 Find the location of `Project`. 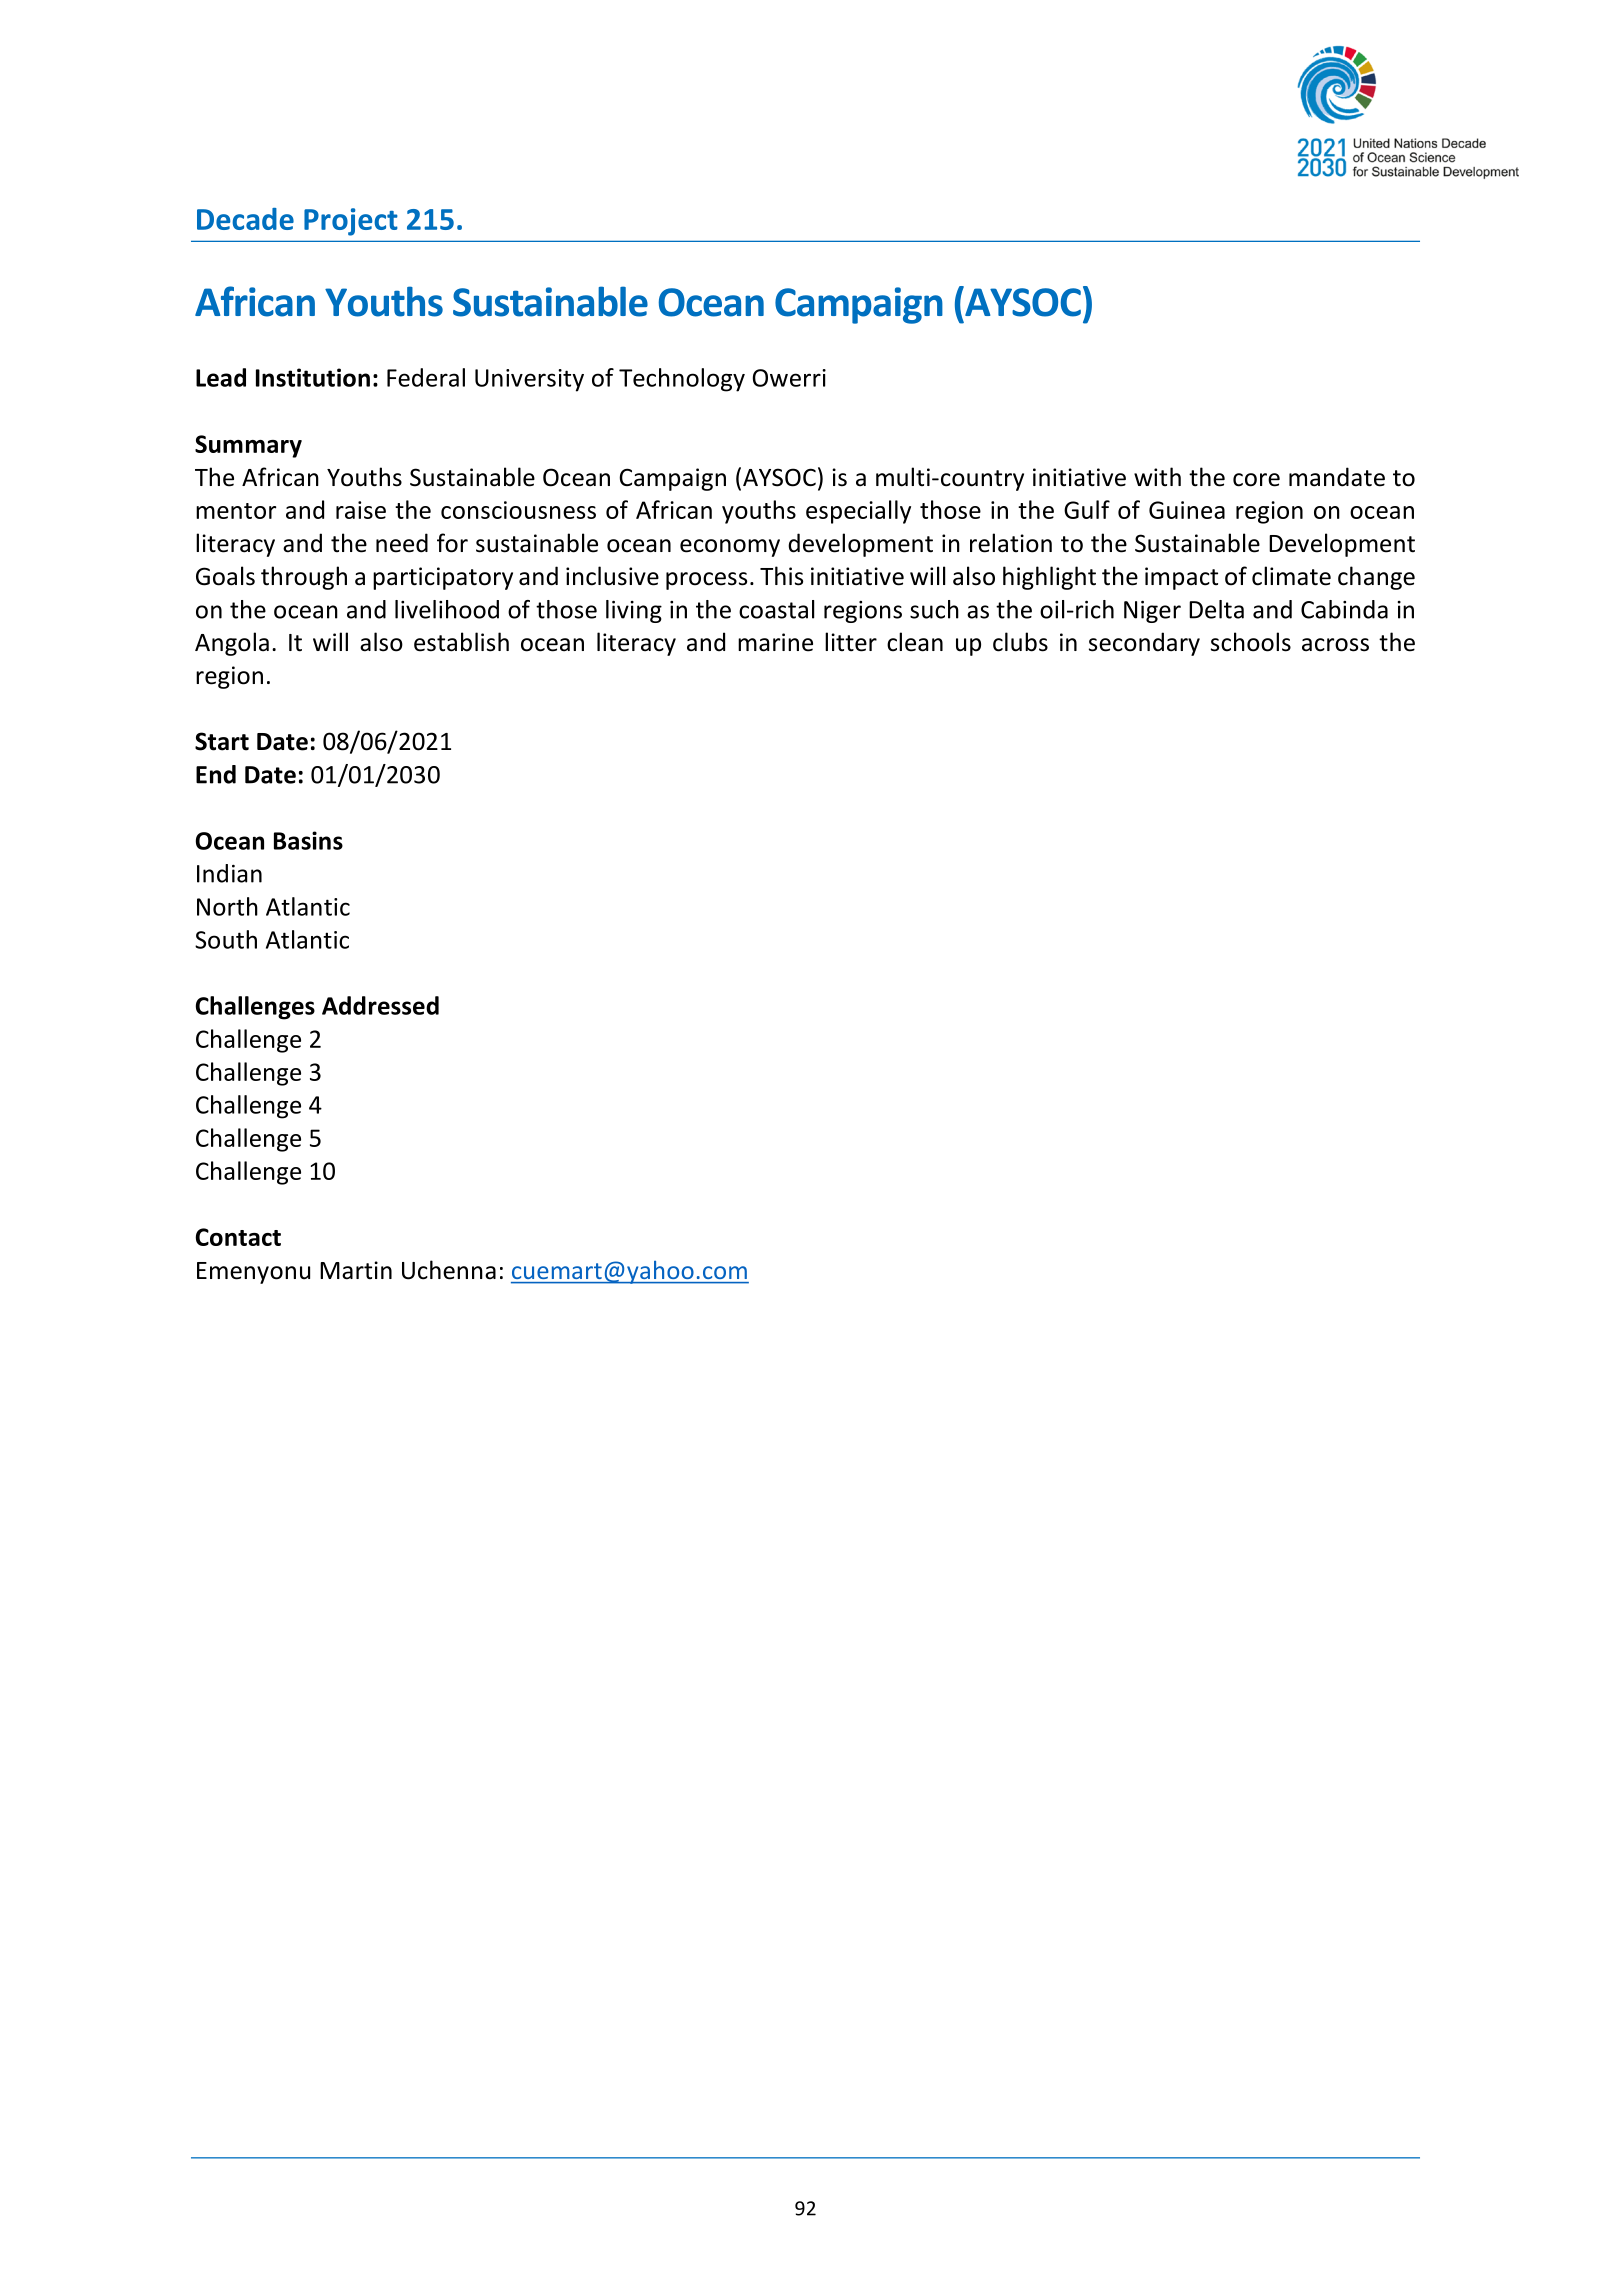

Project is located at coordinates (351, 222).
